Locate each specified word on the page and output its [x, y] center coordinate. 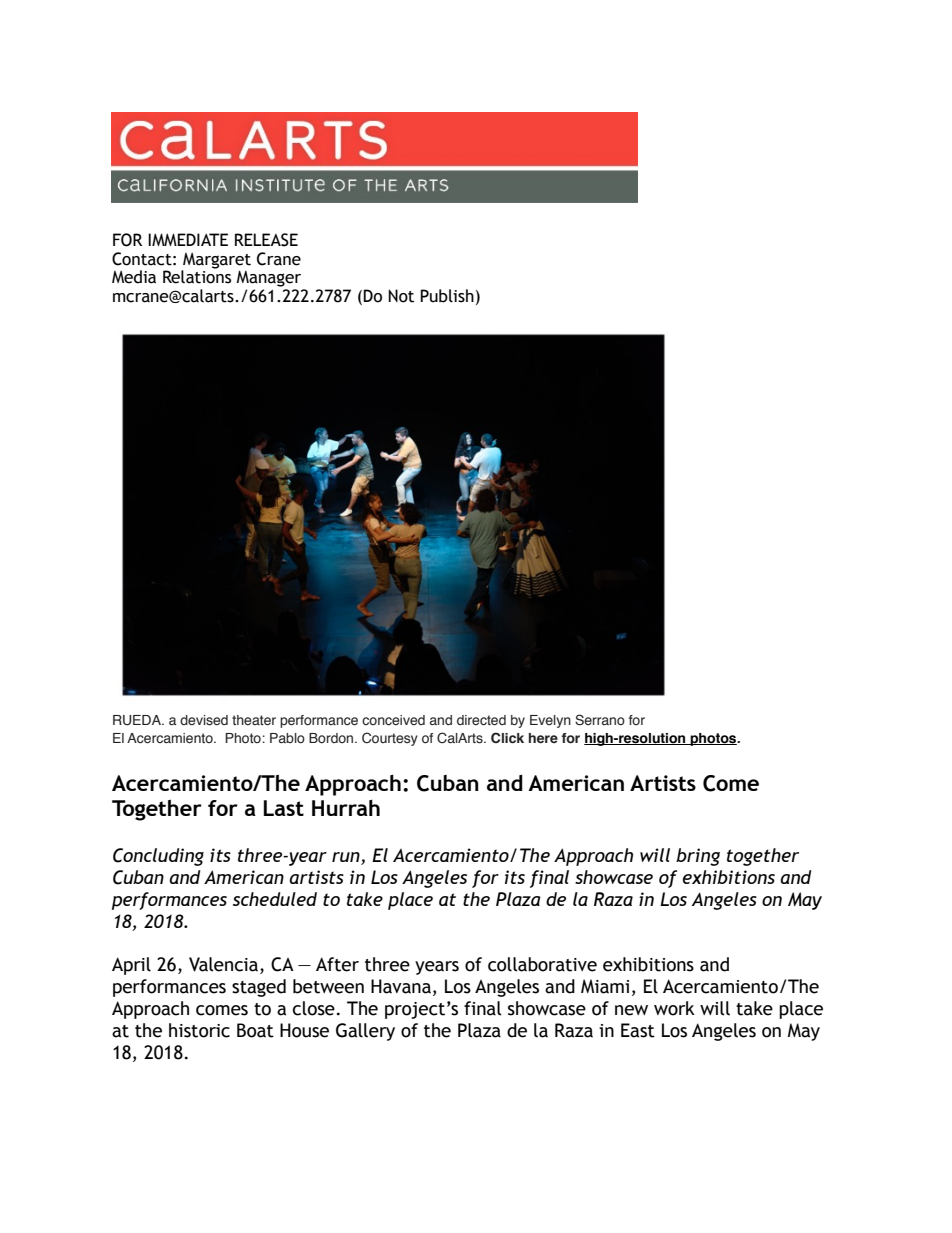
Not [401, 296]
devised [204, 720]
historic [199, 1030]
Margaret [216, 261]
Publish [447, 296]
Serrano [600, 720]
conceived [393, 720]
